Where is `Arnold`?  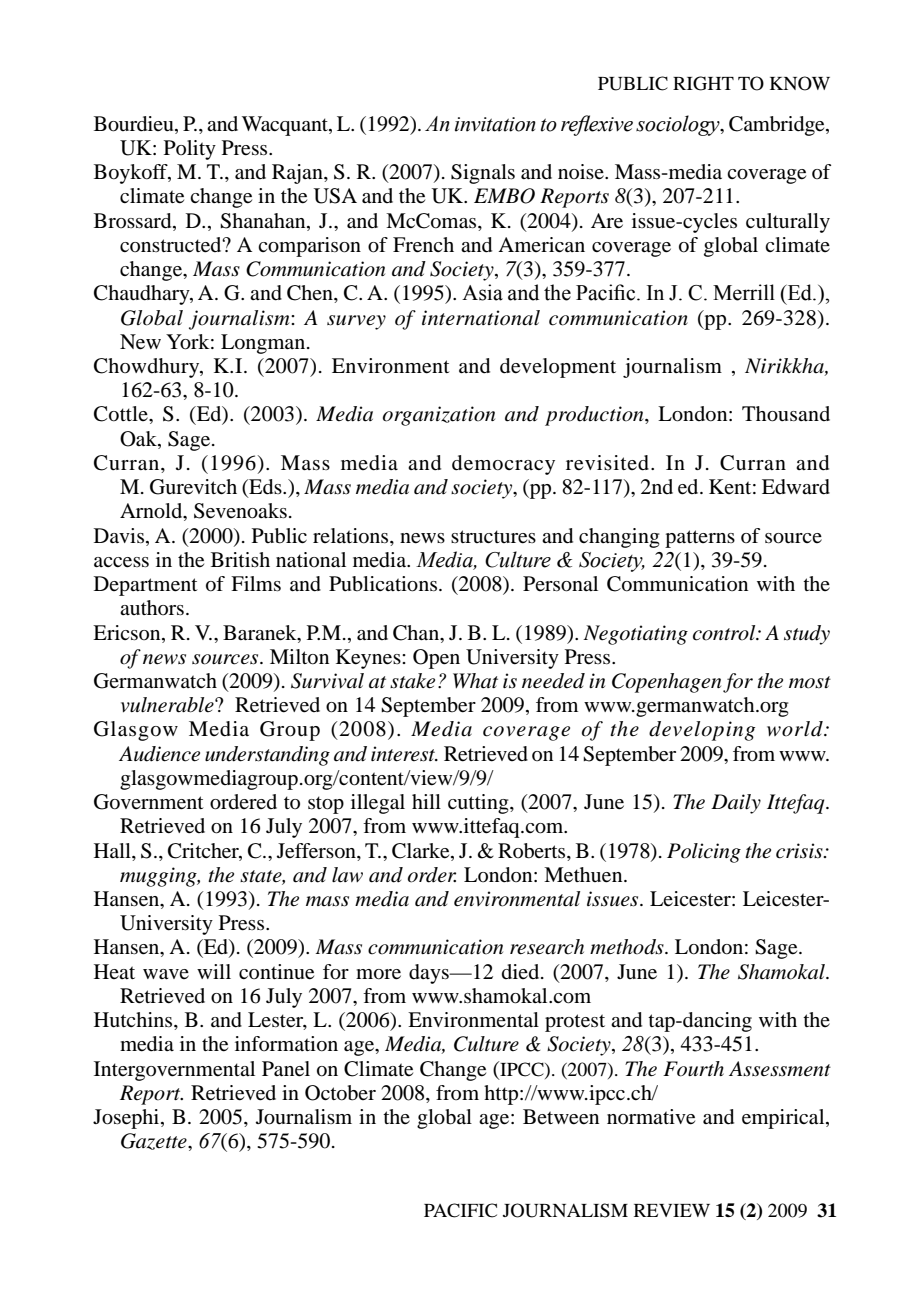 Arnold is located at coordinates (152, 512).
